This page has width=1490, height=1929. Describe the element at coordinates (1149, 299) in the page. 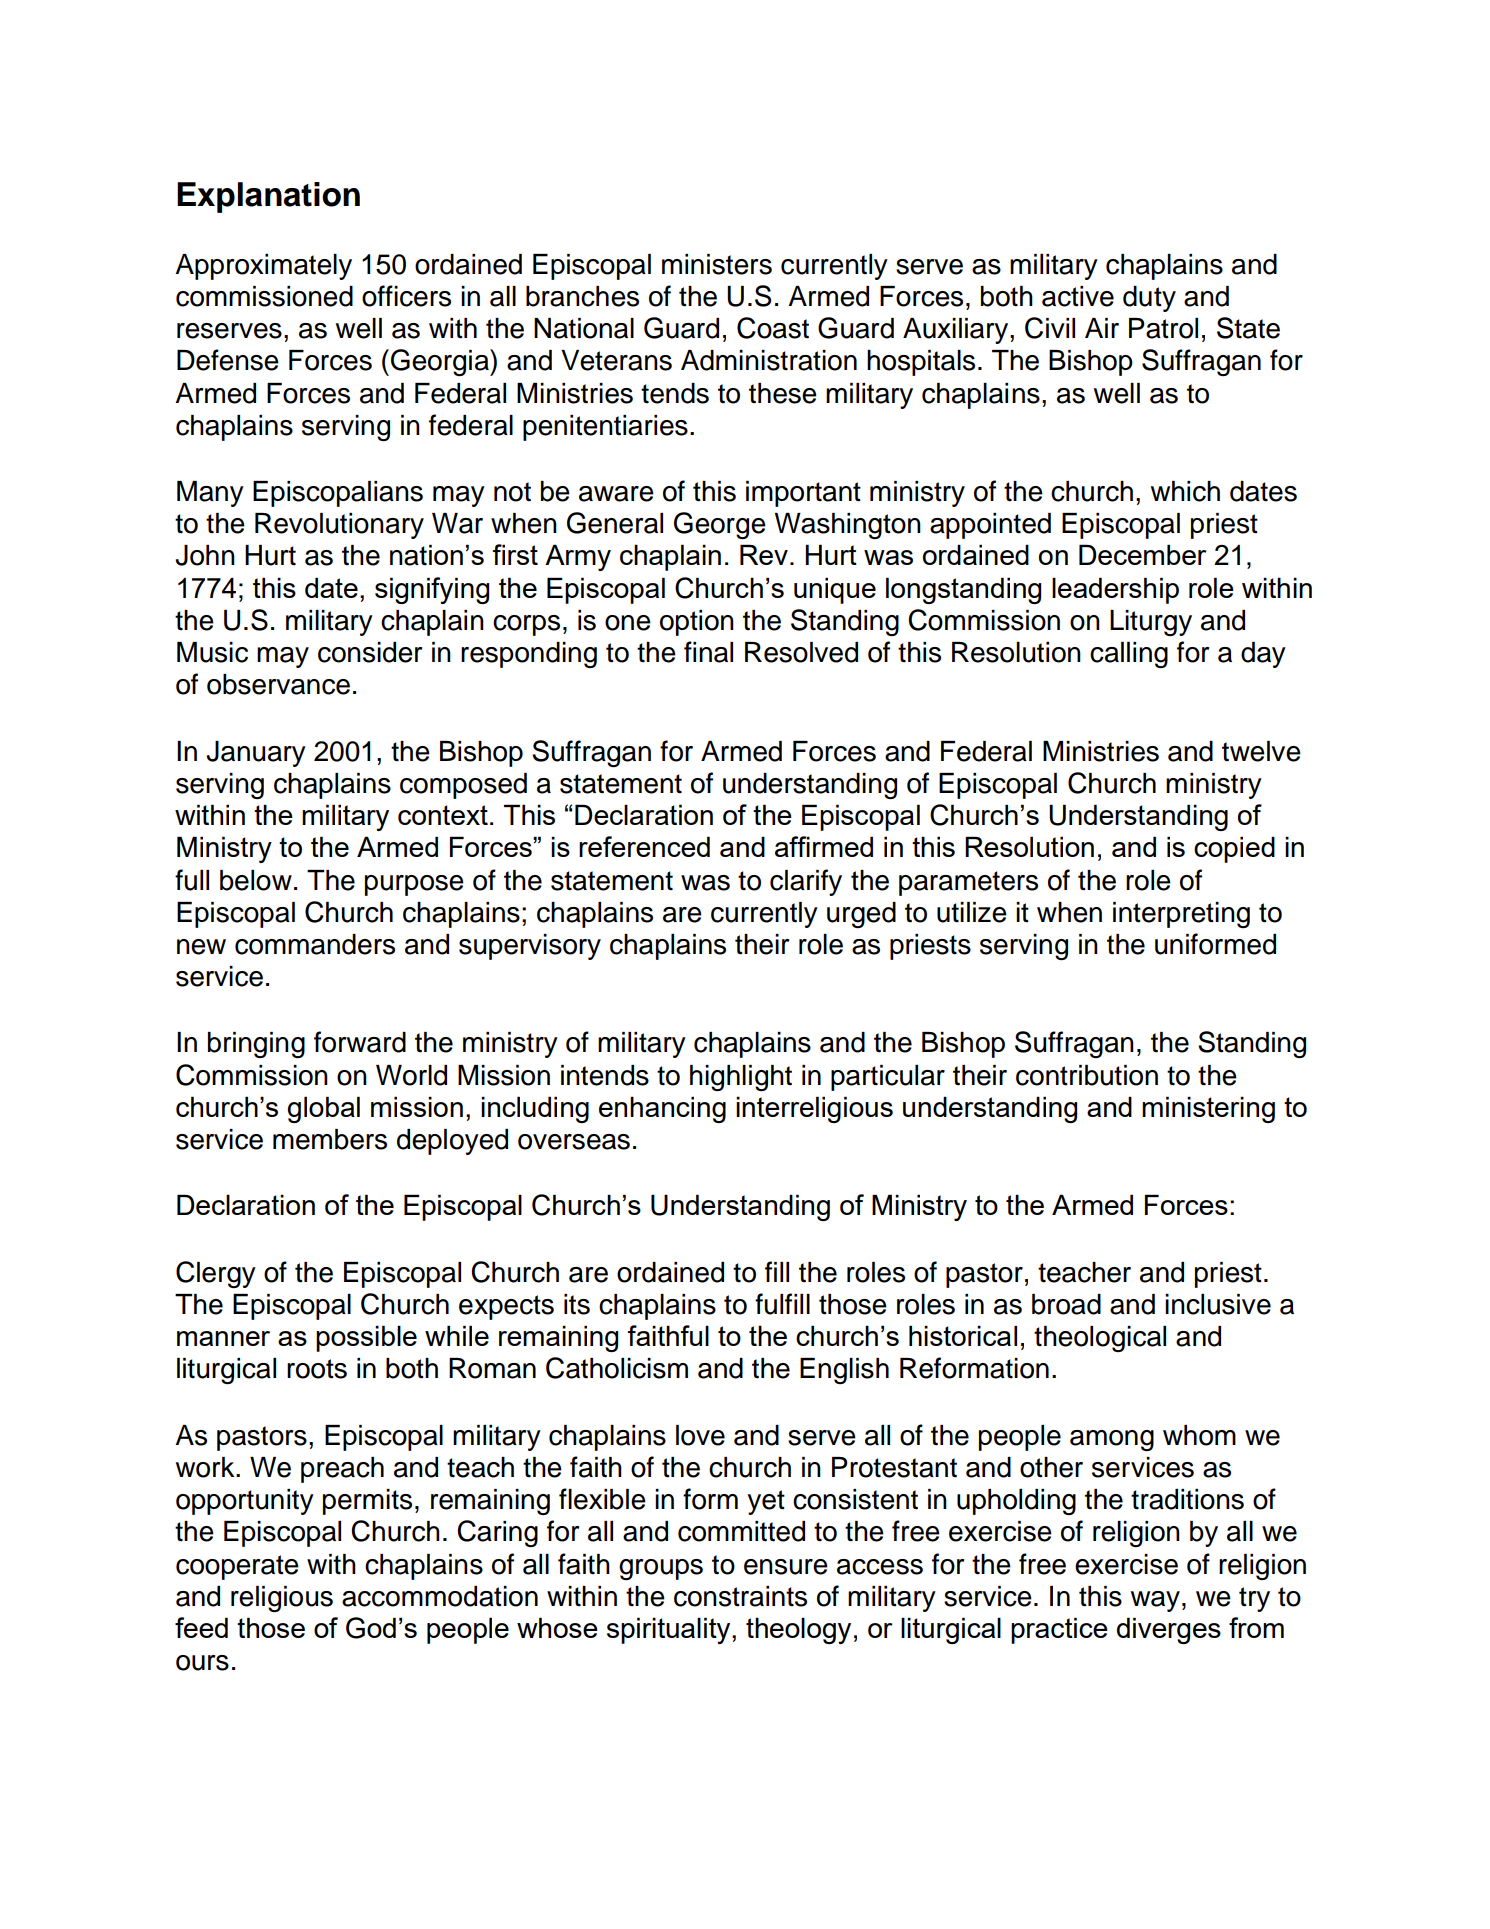

I see `duty` at that location.
